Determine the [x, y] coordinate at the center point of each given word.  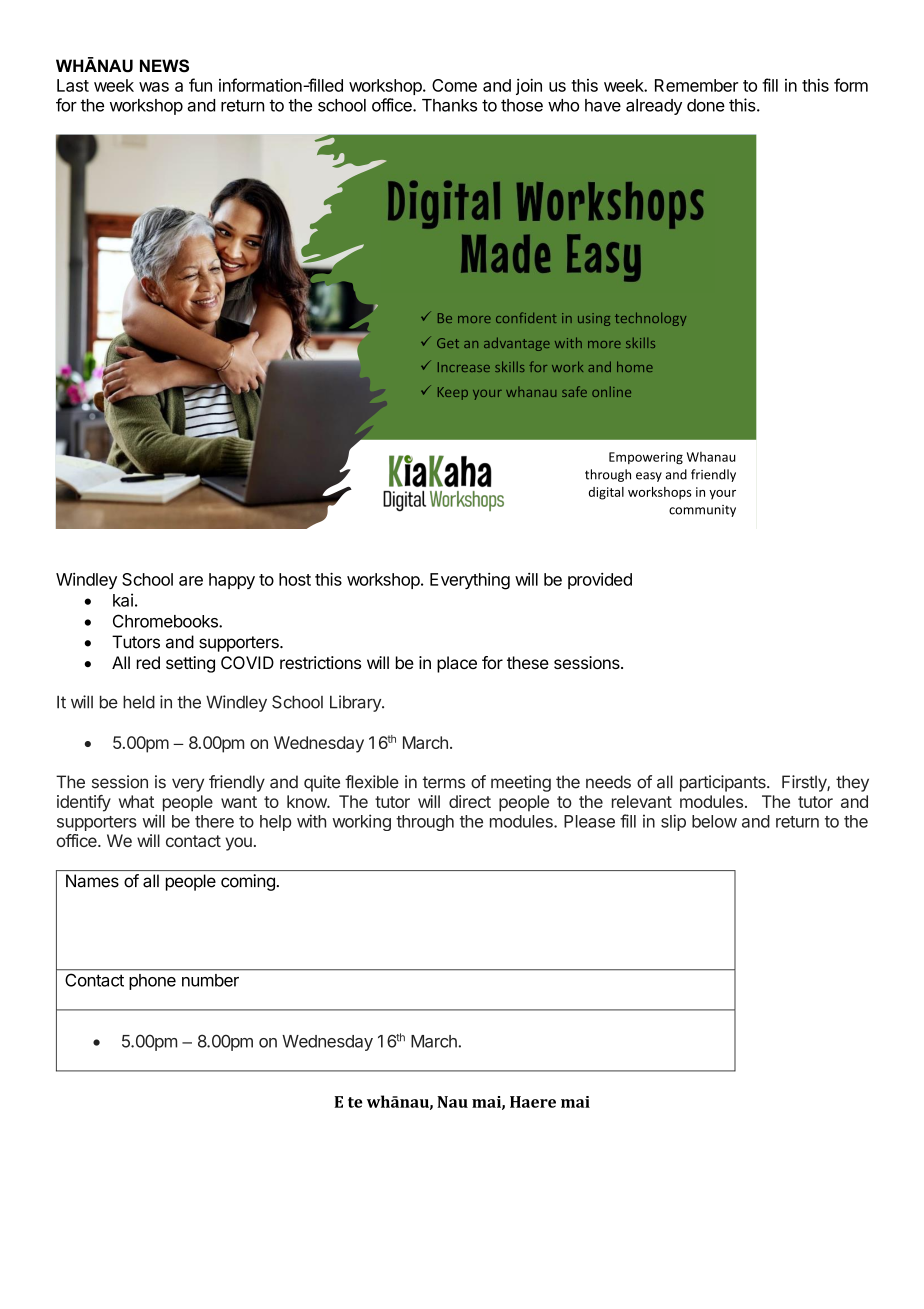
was [154, 87]
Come [454, 85]
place [457, 664]
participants [724, 783]
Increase [464, 367]
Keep [453, 393]
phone [152, 982]
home [635, 366]
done [706, 105]
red [148, 662]
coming [248, 882]
